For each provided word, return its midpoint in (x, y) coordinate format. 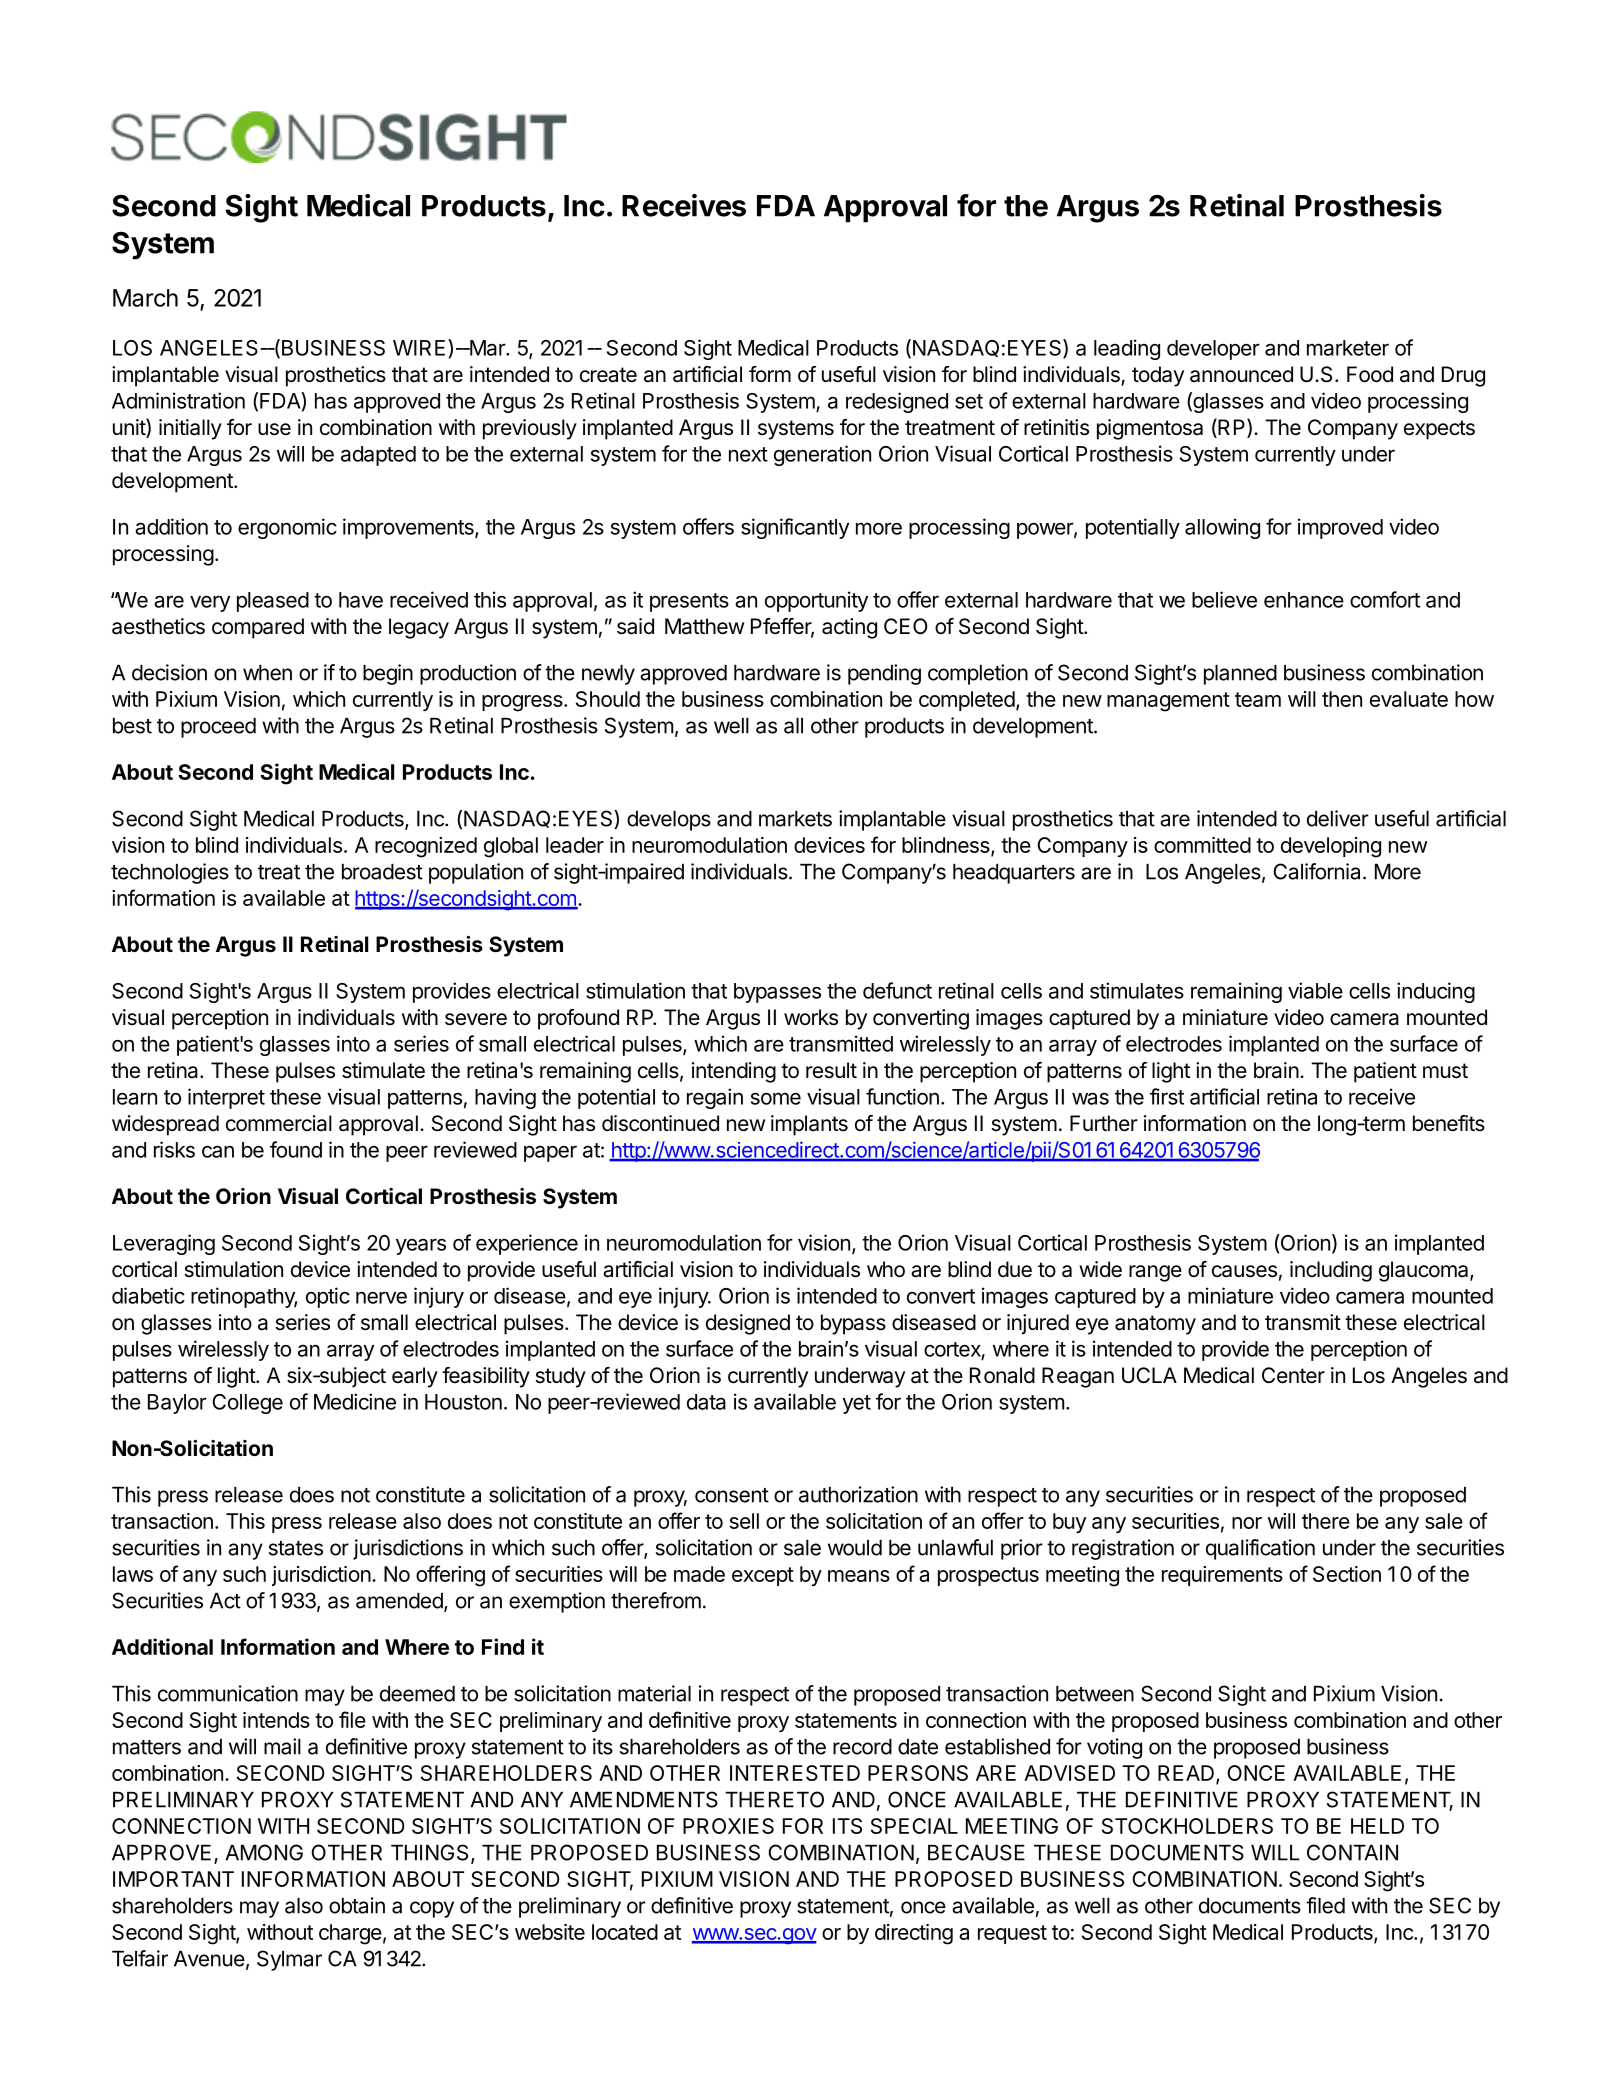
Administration (178, 400)
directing (914, 1934)
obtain (357, 1905)
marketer (1348, 348)
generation (822, 455)
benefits (1449, 1123)
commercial (279, 1123)
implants (809, 1125)
